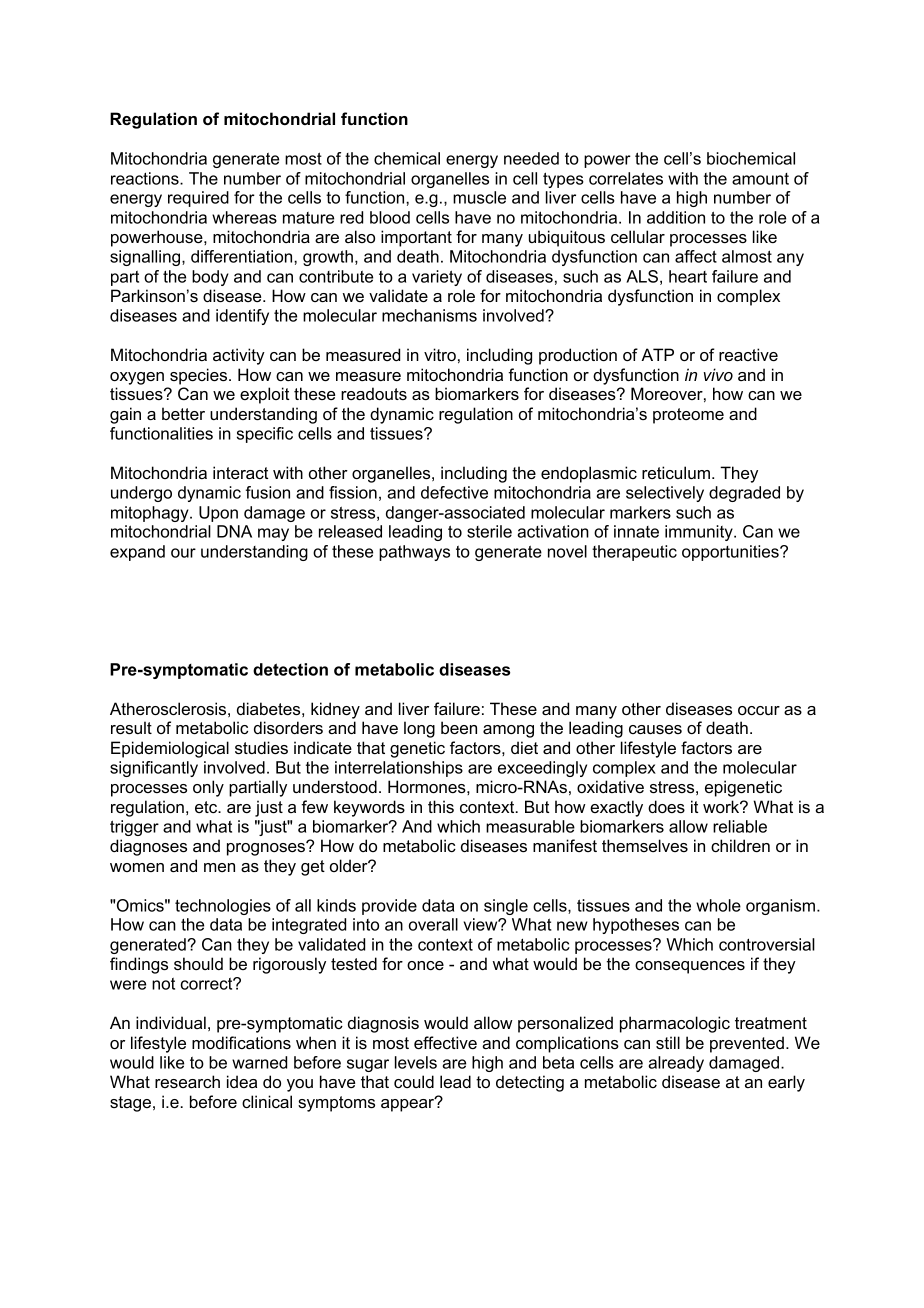 This screenshot has width=924, height=1308. Describe the element at coordinates (200, 376) in the screenshot. I see `species` at that location.
